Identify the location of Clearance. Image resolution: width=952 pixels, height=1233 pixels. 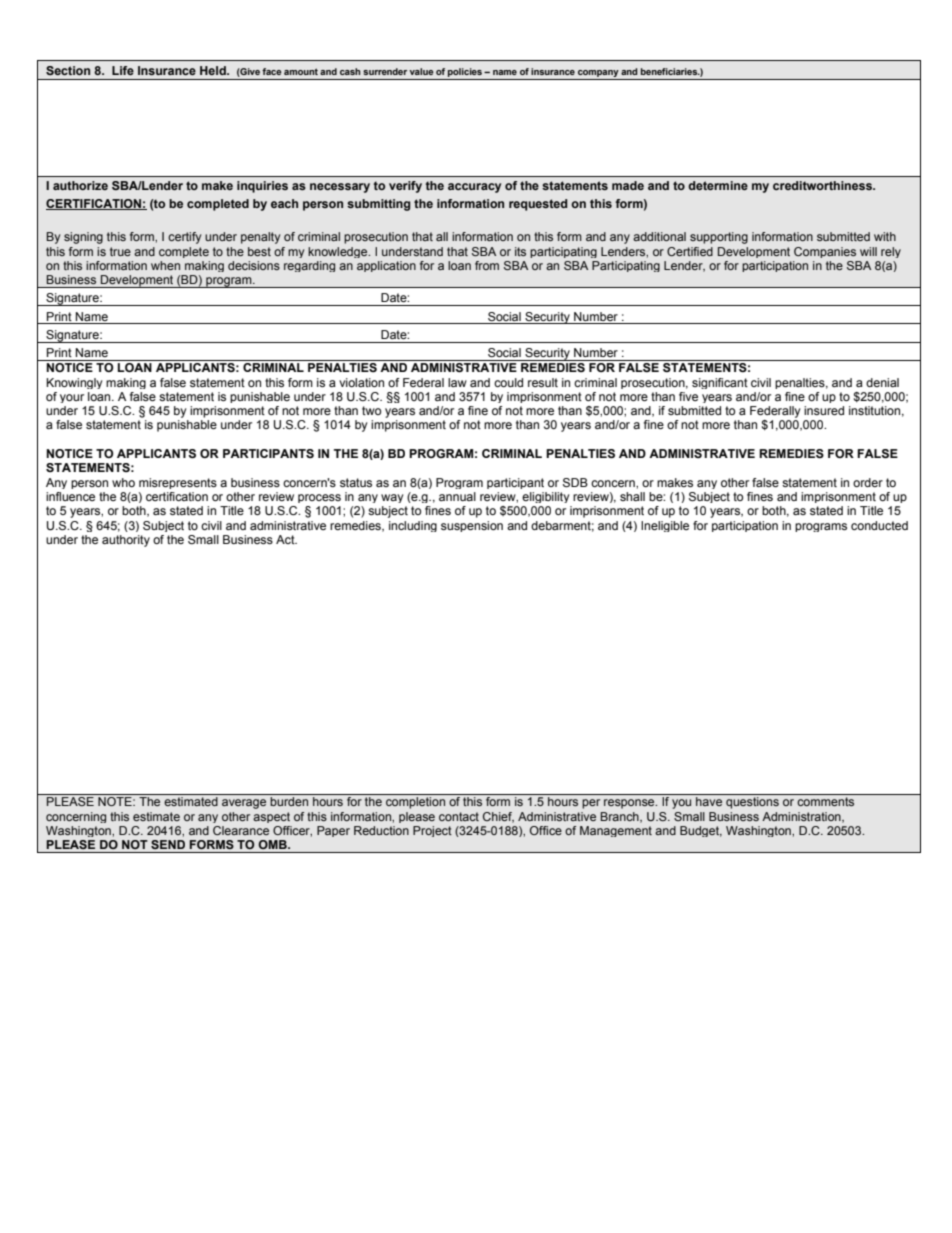
(241, 830).
